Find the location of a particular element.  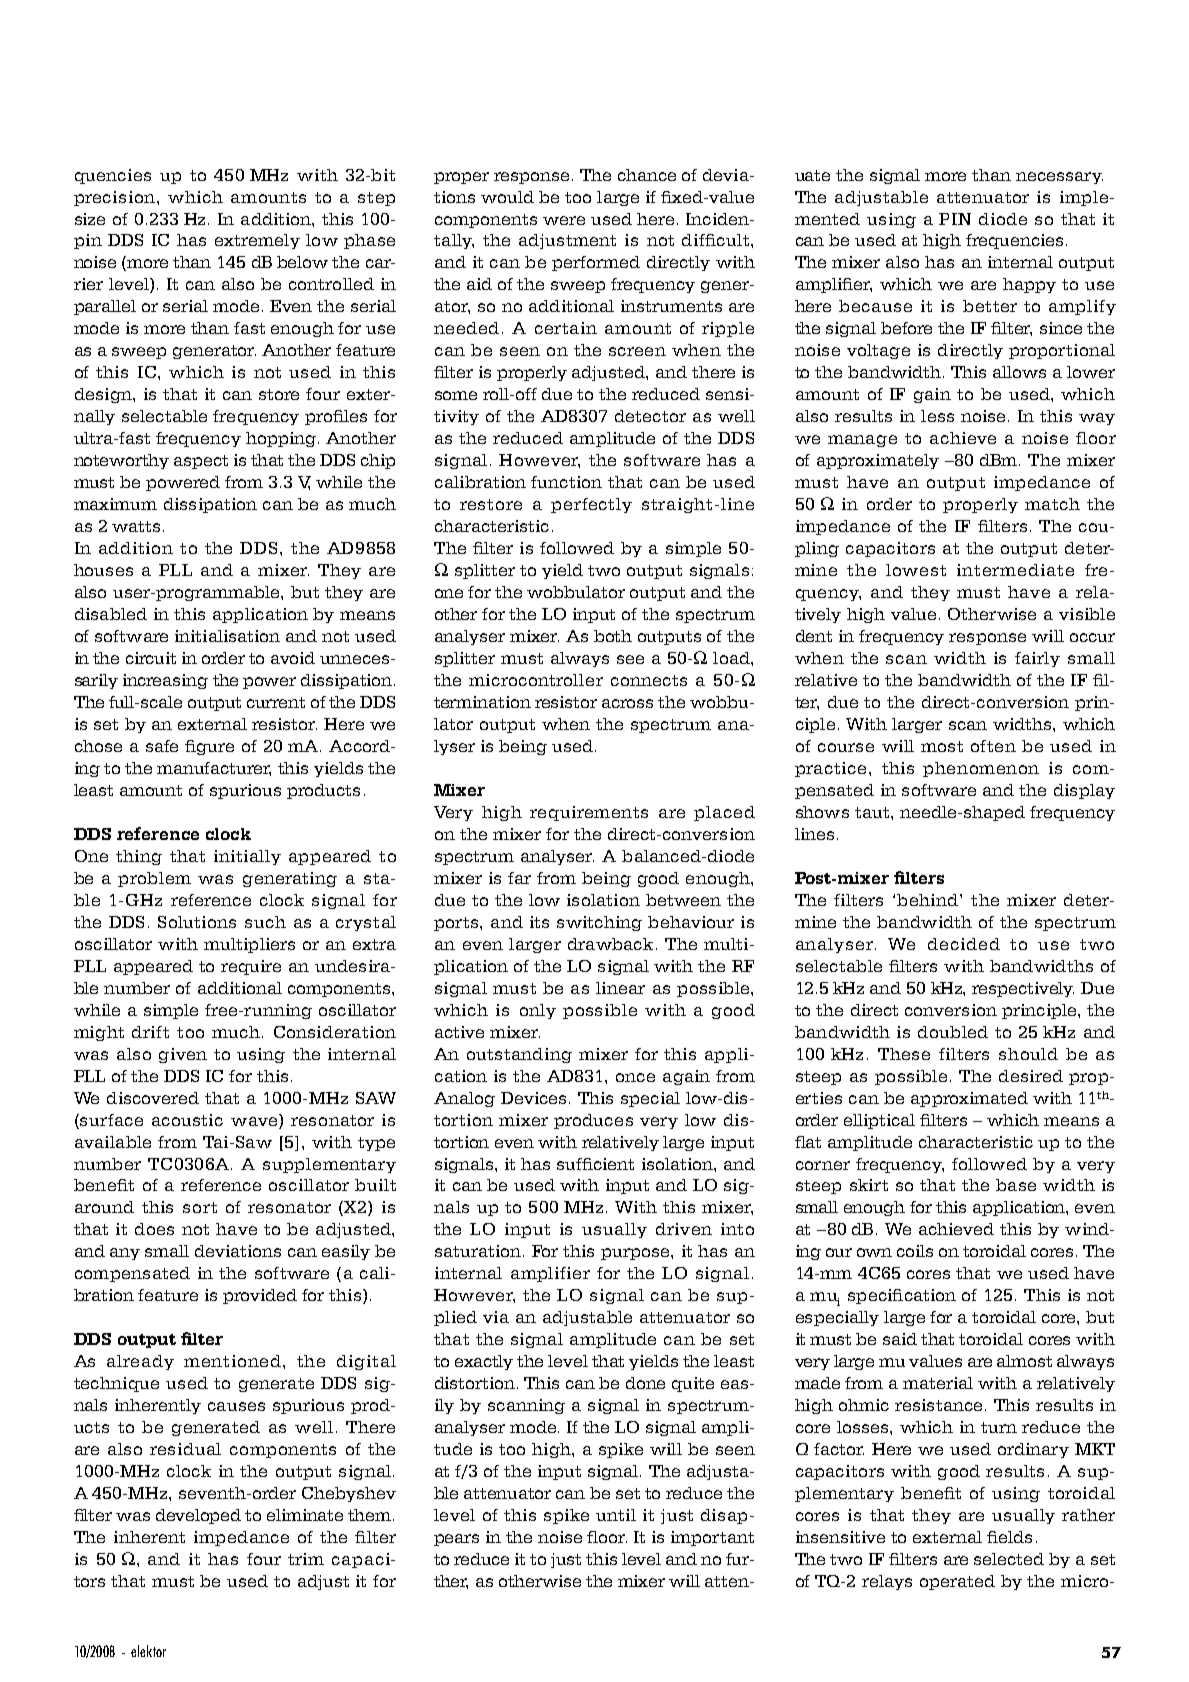

switching is located at coordinates (599, 923).
